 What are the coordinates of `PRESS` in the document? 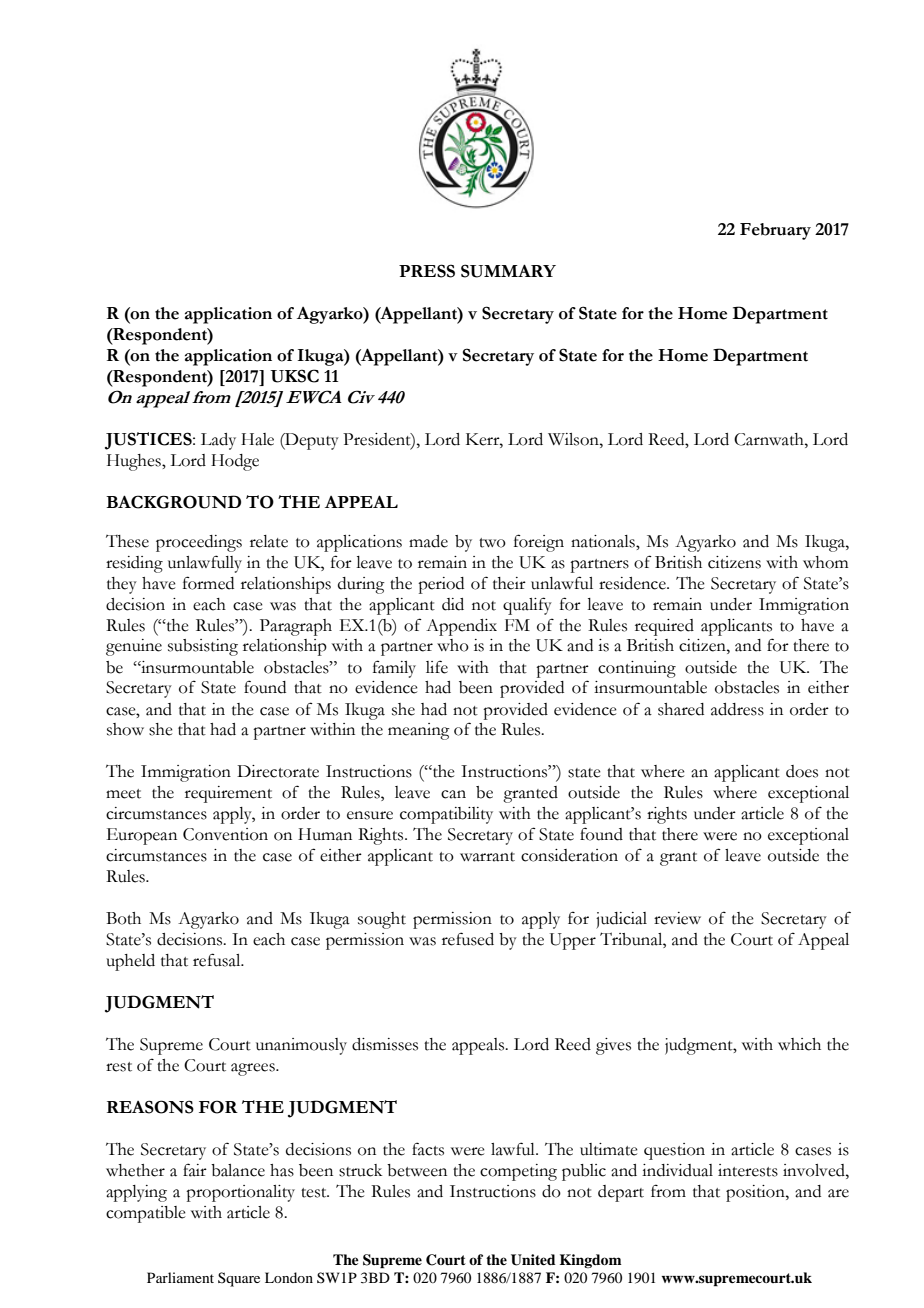 It's located at (427, 271).
